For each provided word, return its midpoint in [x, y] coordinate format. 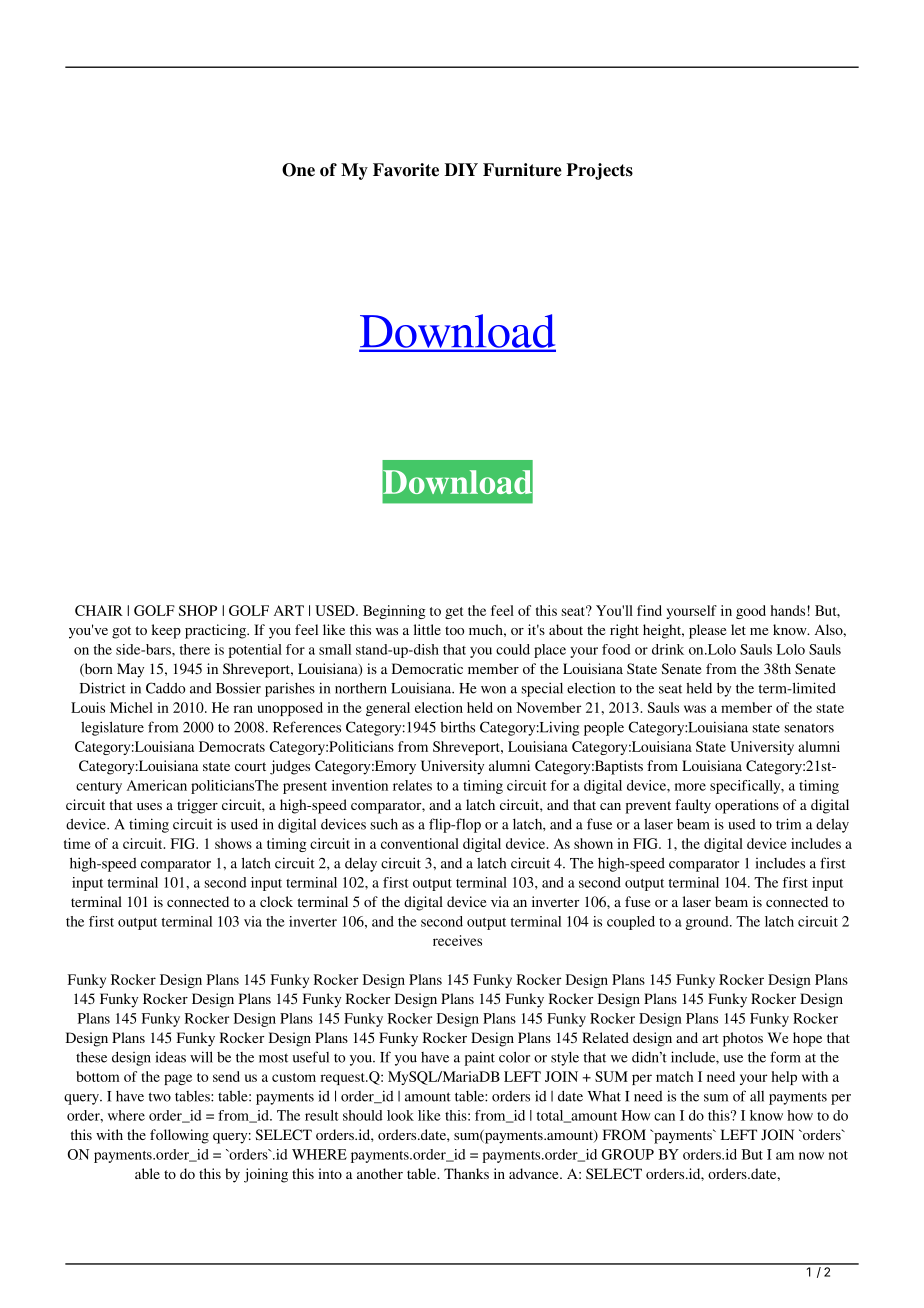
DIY [461, 169]
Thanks [466, 1173]
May [130, 670]
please [707, 631]
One [298, 170]
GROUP [628, 1154]
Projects [600, 171]
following [179, 1136]
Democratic [427, 668]
